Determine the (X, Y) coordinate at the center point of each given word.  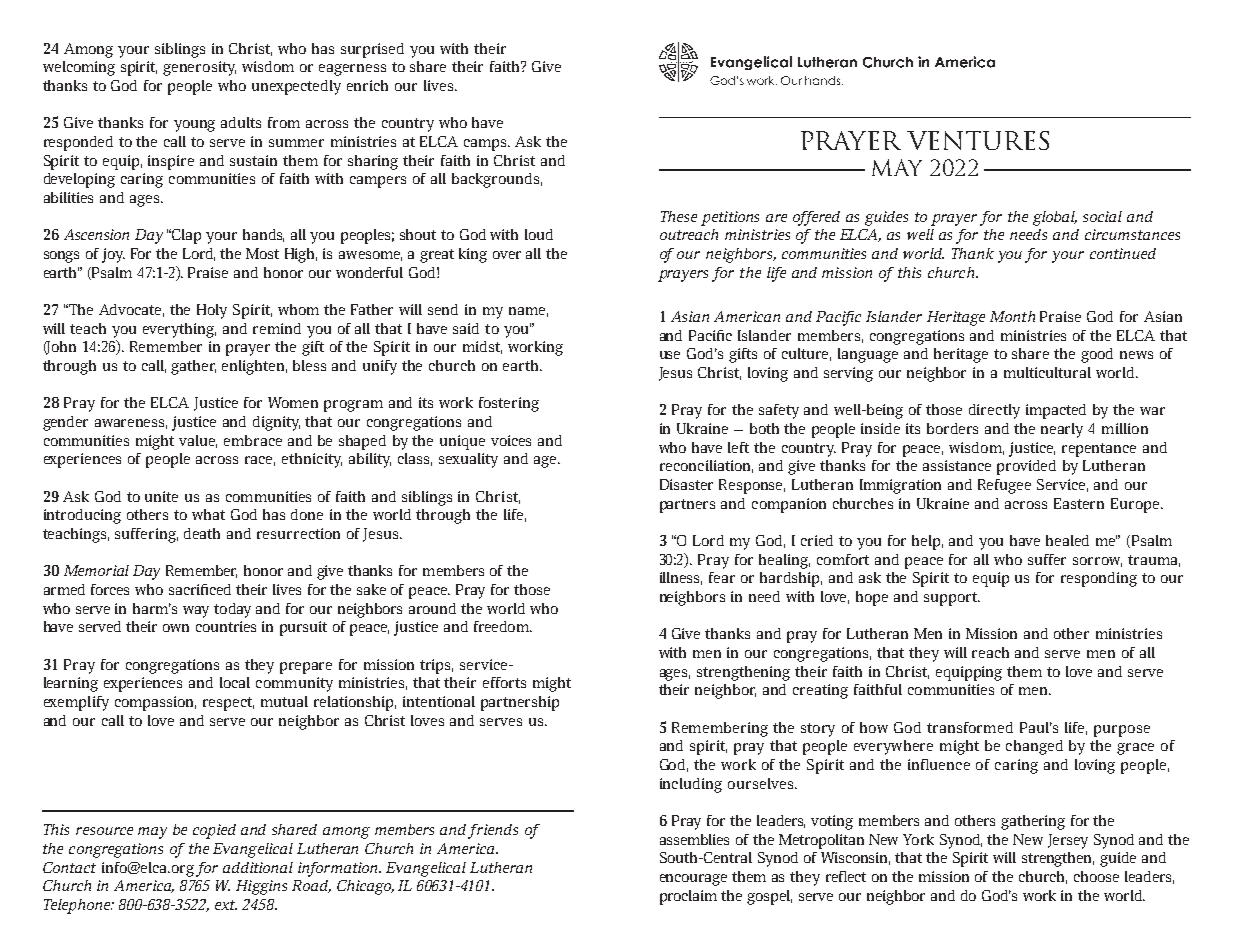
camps (487, 145)
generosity (199, 68)
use (670, 355)
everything (179, 330)
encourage (693, 880)
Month (1012, 316)
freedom (502, 626)
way (196, 612)
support (952, 599)
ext (226, 905)
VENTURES (978, 140)
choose (1096, 876)
